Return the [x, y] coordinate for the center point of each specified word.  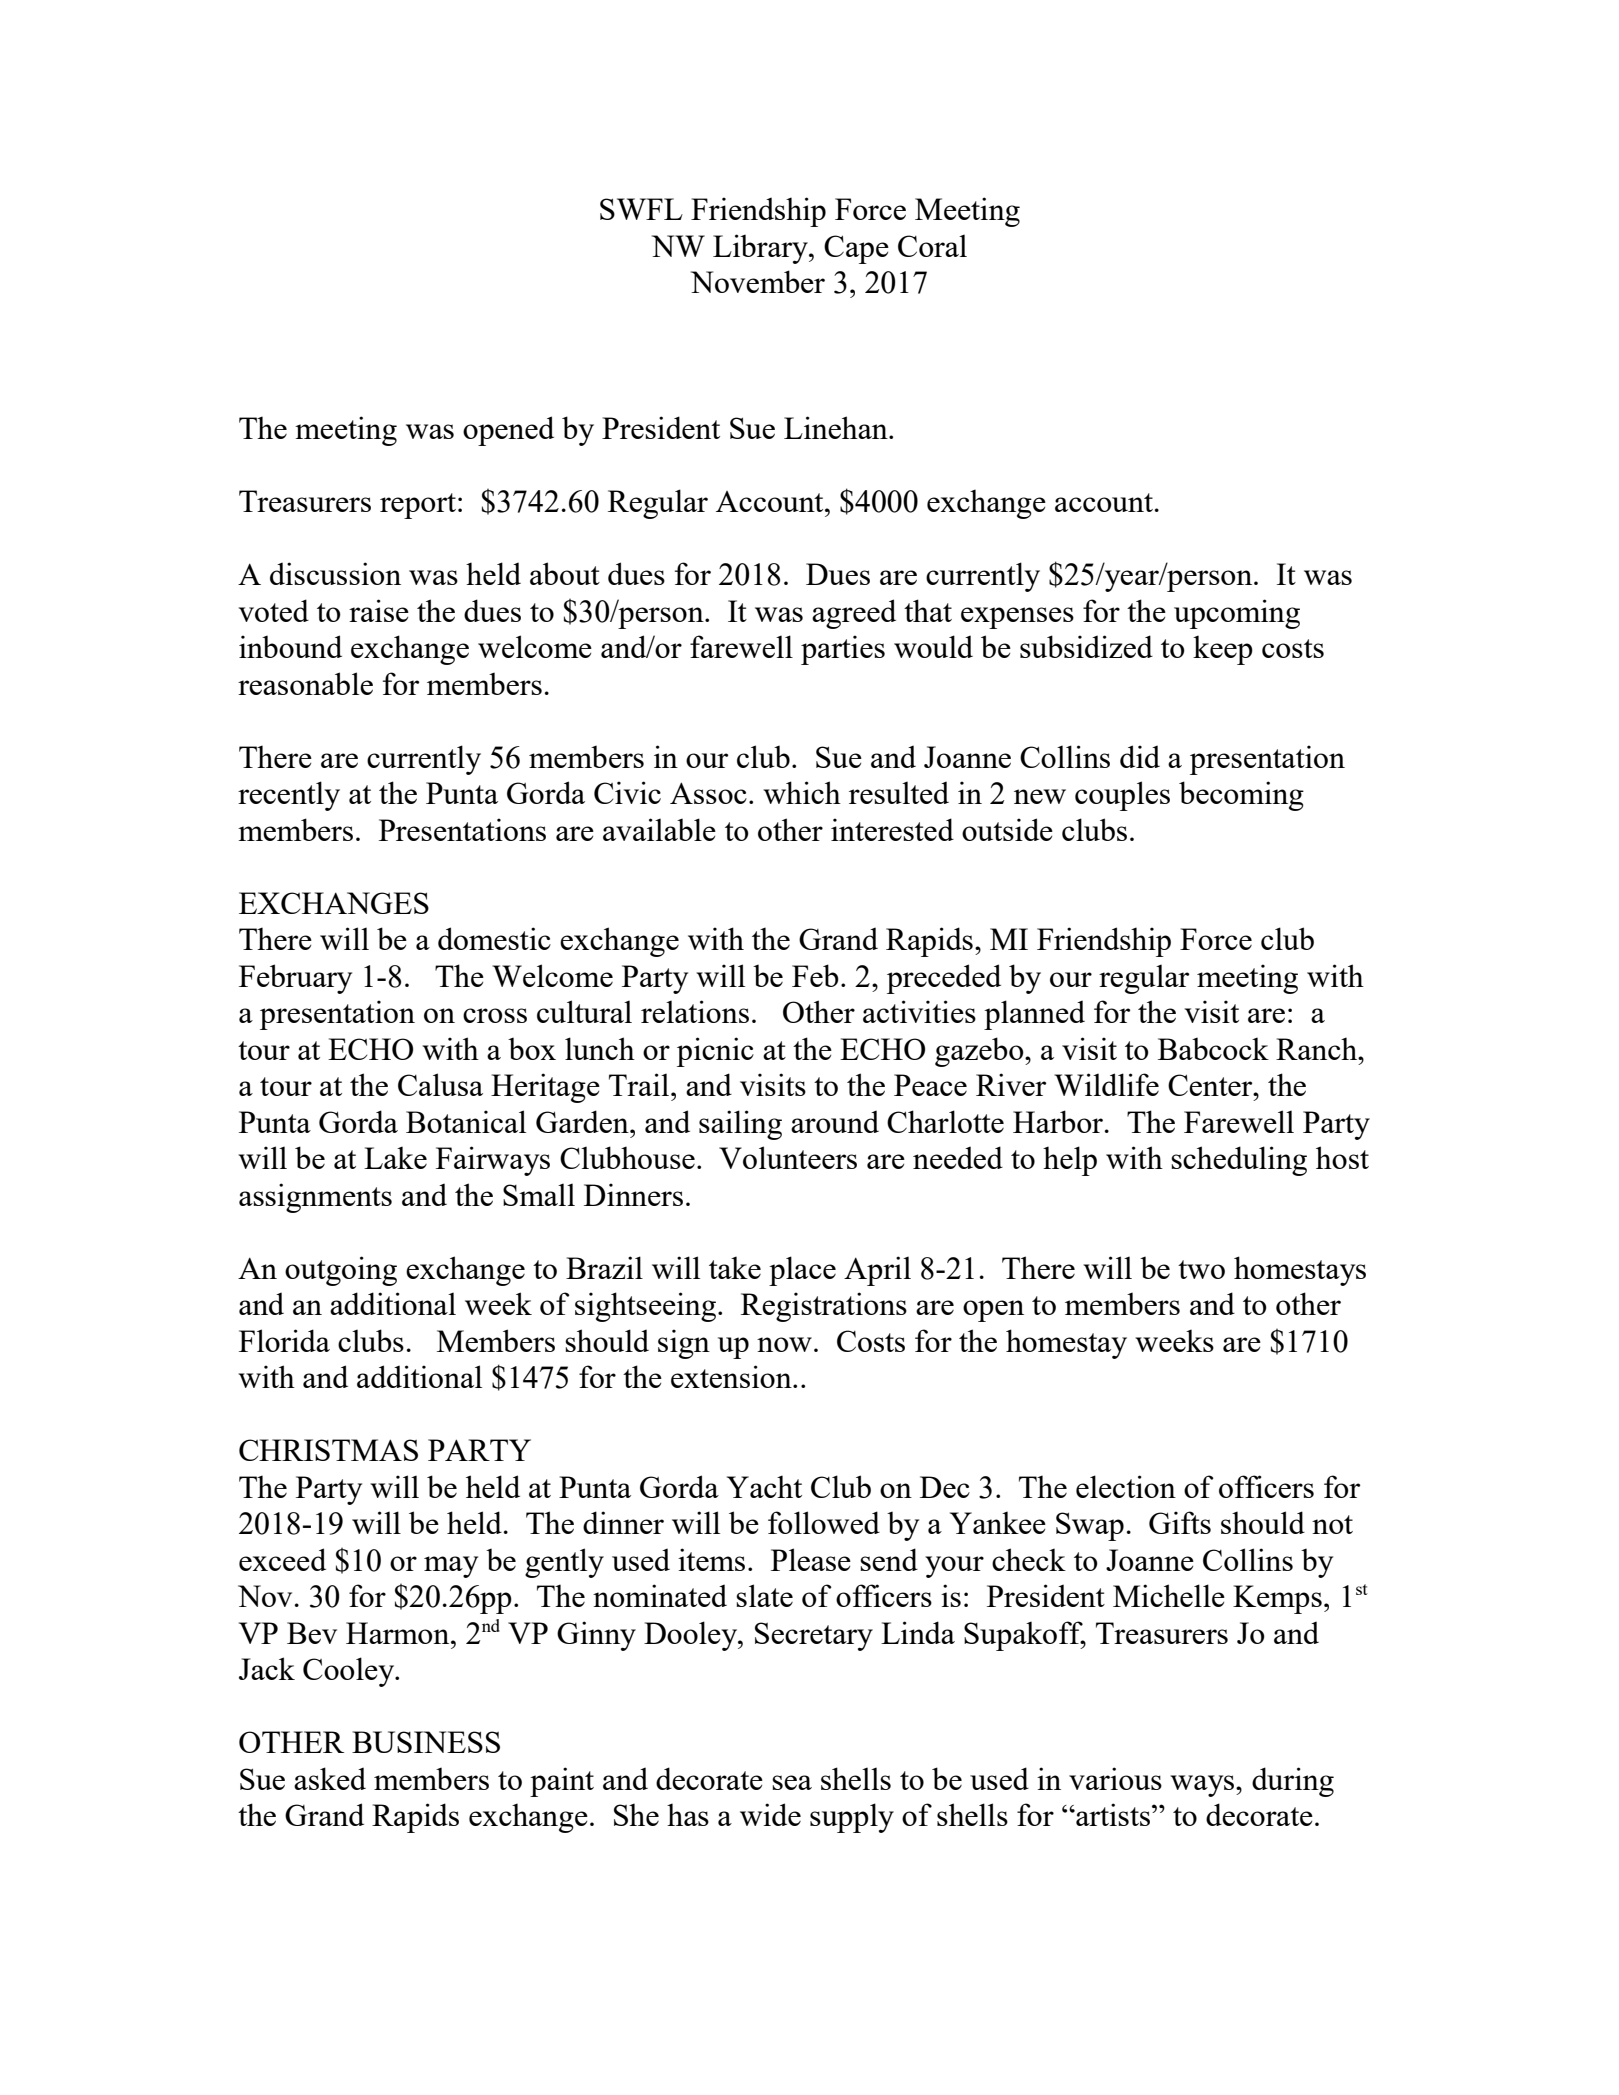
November [758, 281]
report [418, 506]
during [1293, 1782]
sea [792, 1782]
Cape [856, 249]
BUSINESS [426, 1742]
